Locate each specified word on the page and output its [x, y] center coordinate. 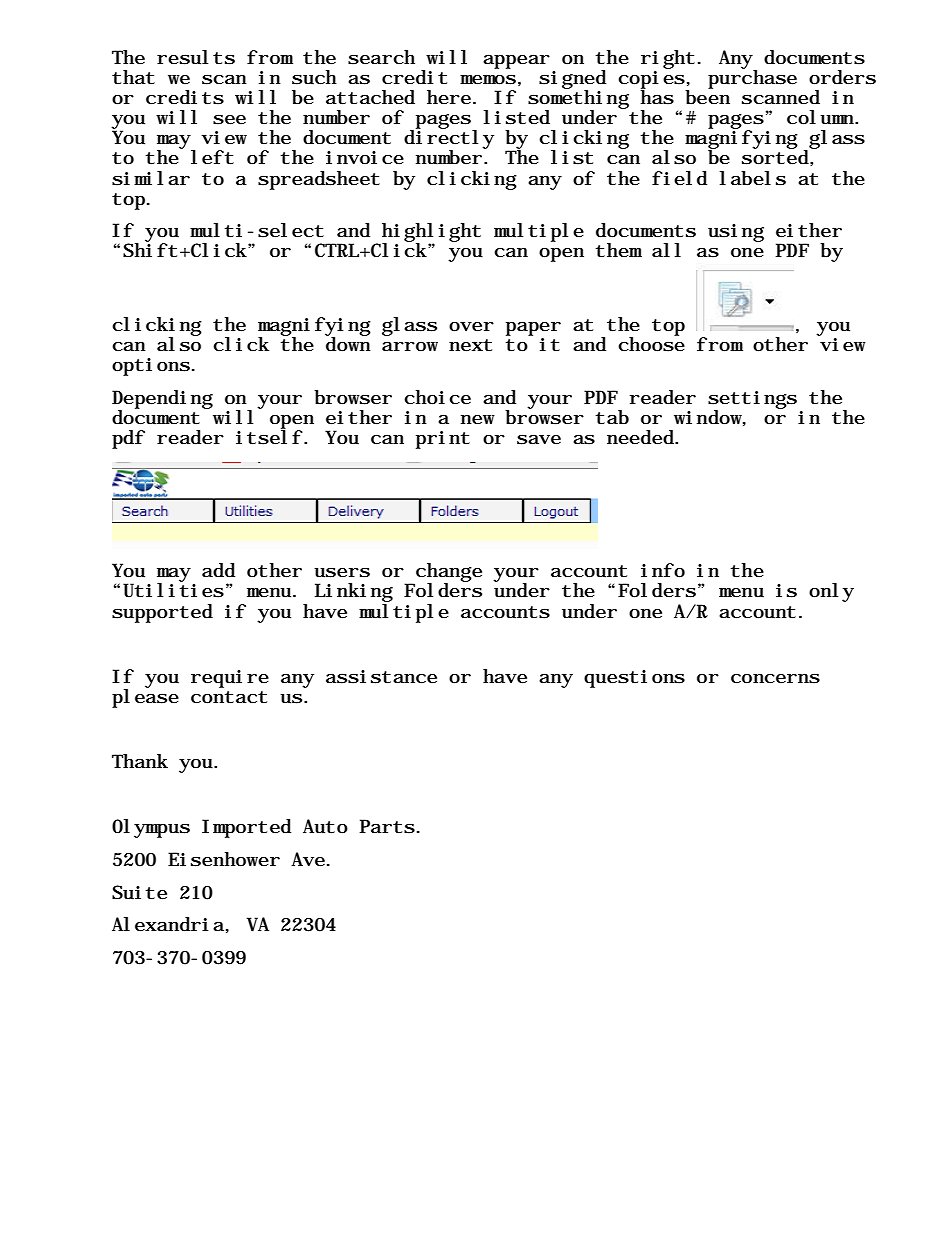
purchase [752, 78]
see [229, 120]
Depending [162, 400]
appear [516, 62]
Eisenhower [224, 859]
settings [752, 401]
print [443, 440]
